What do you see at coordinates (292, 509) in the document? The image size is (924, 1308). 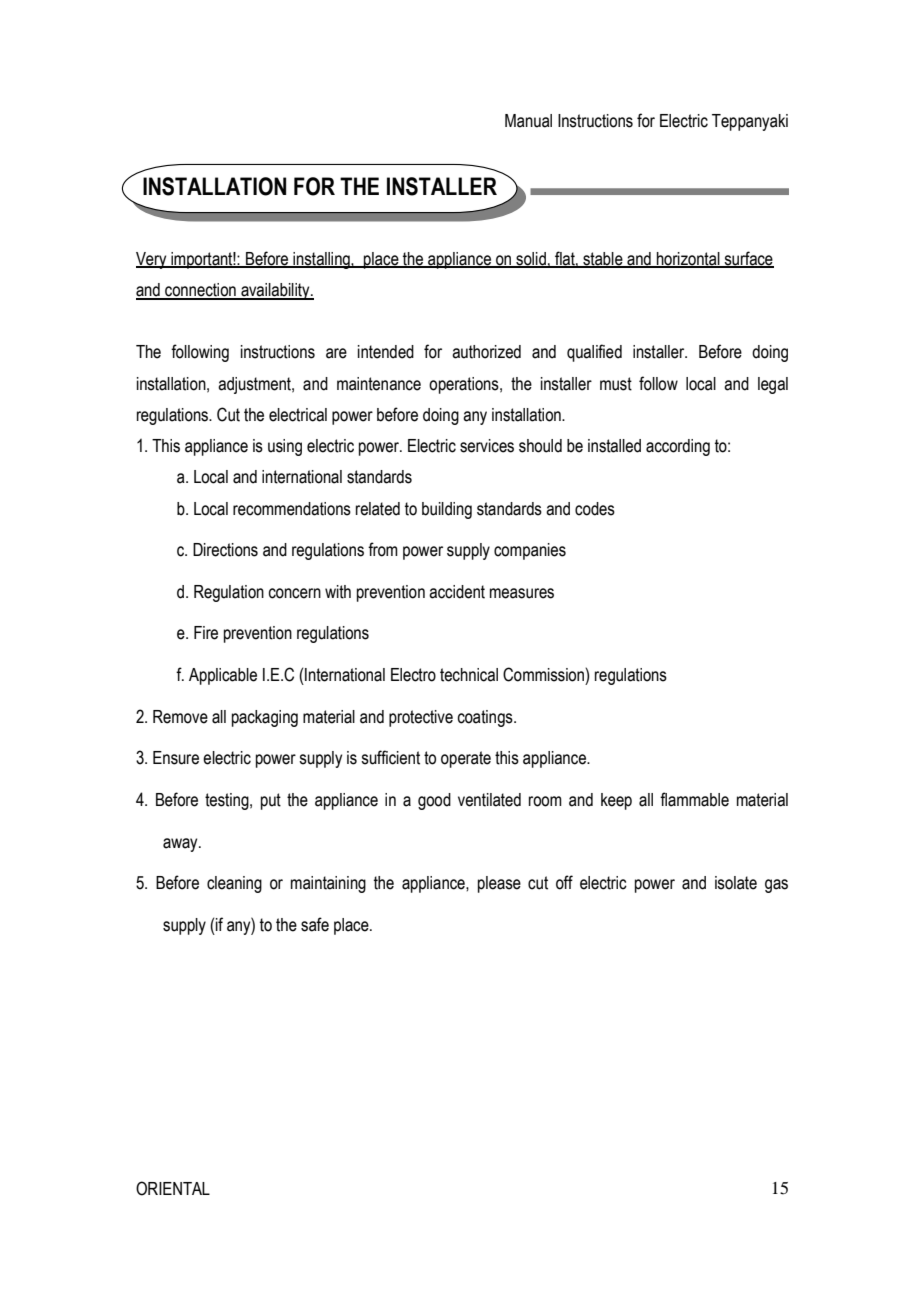 I see `recommendations` at bounding box center [292, 509].
